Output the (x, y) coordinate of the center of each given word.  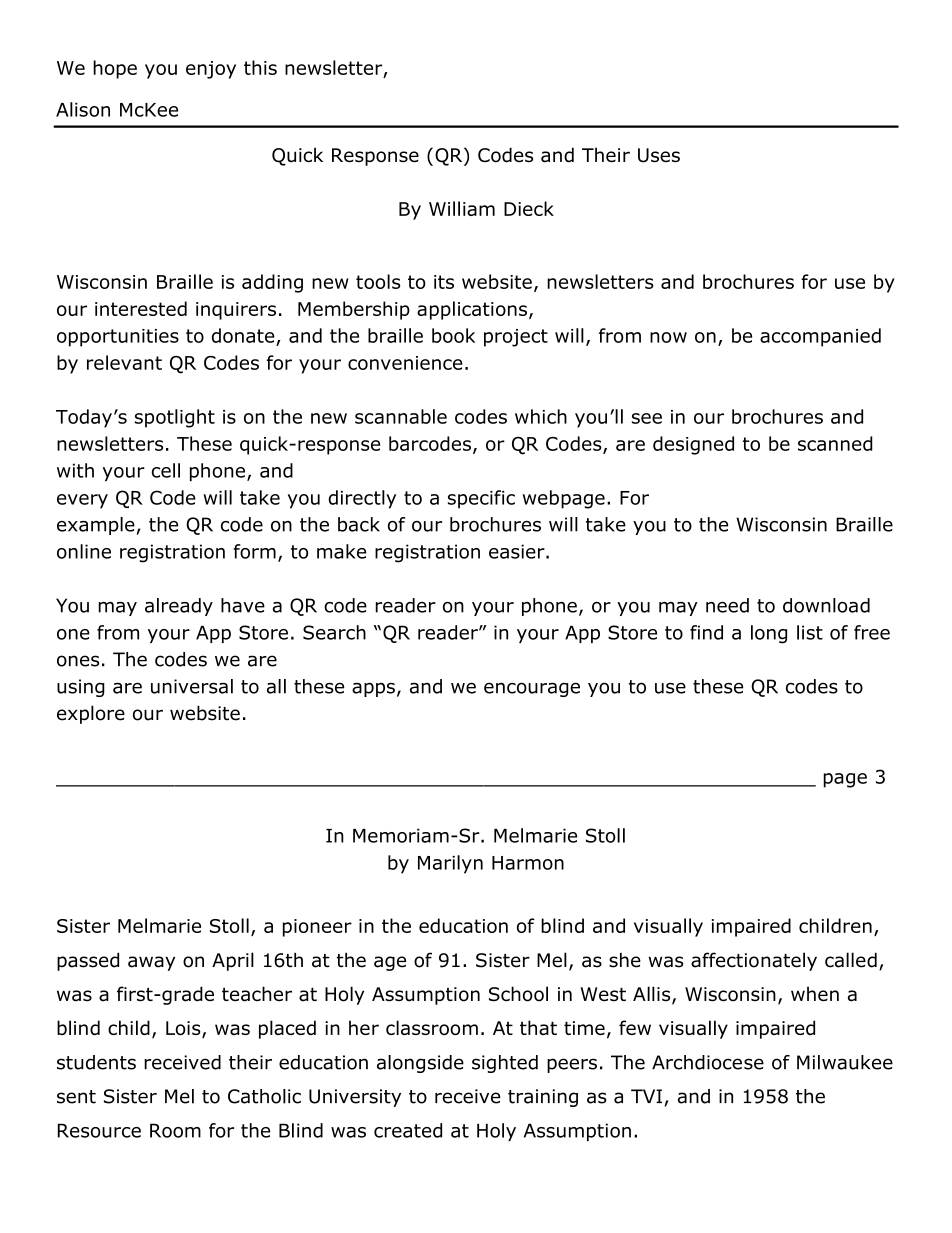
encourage (532, 689)
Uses (659, 155)
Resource (99, 1130)
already (179, 607)
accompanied (820, 337)
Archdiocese (708, 1062)
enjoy (211, 70)
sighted (505, 1064)
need (727, 605)
